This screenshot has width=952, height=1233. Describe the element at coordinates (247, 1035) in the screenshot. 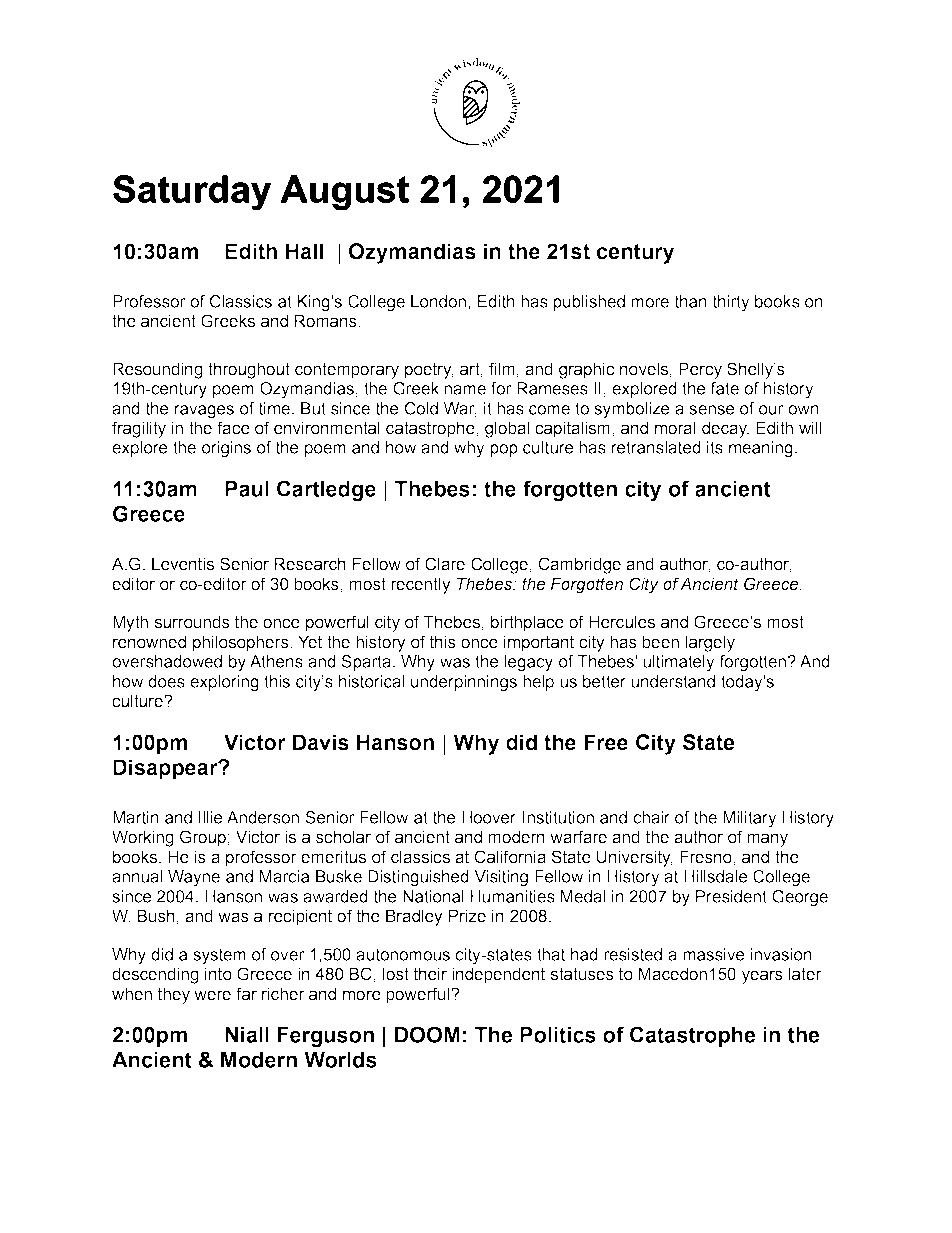

I see `Niall` at that location.
